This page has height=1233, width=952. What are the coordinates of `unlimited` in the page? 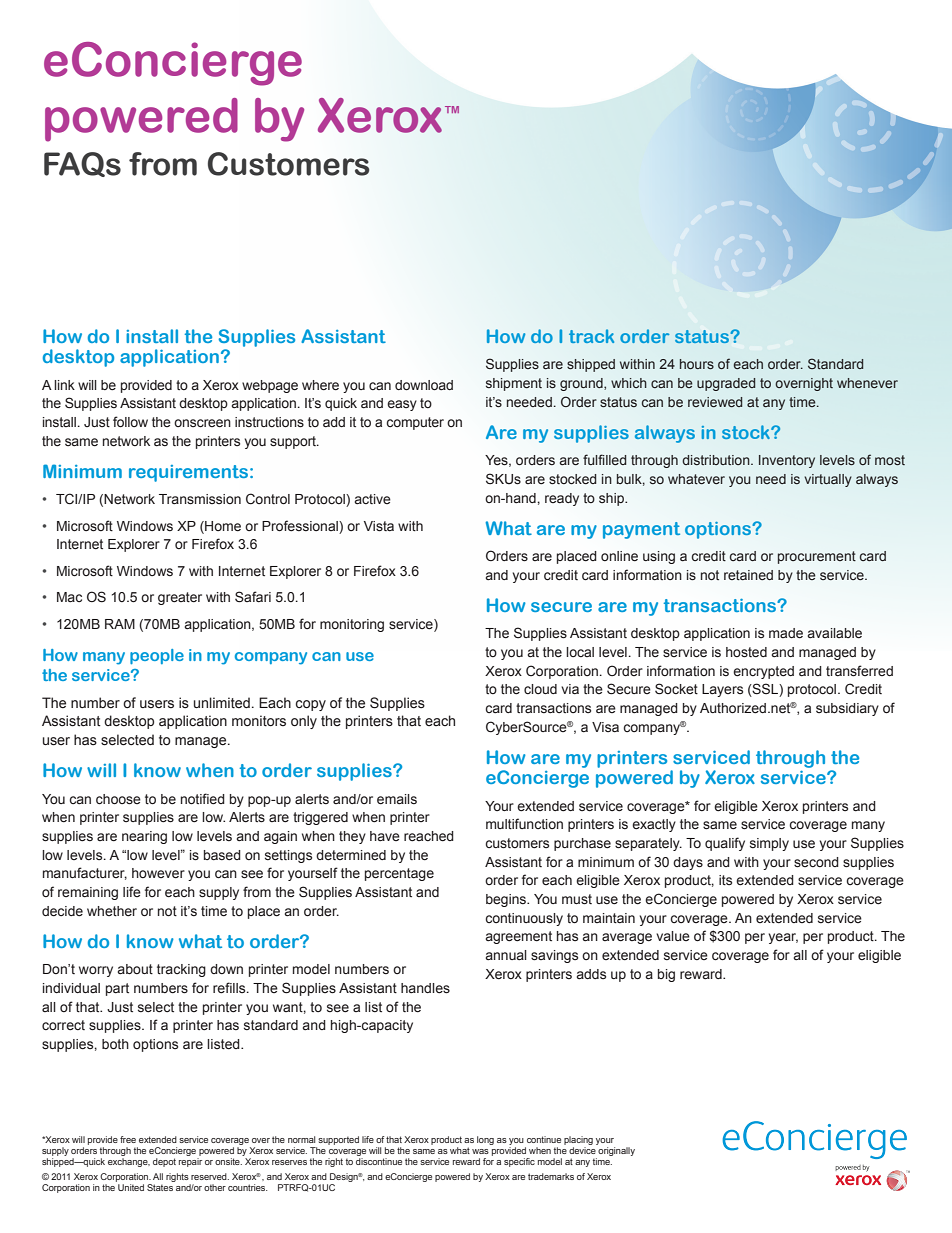 It's located at (222, 703).
